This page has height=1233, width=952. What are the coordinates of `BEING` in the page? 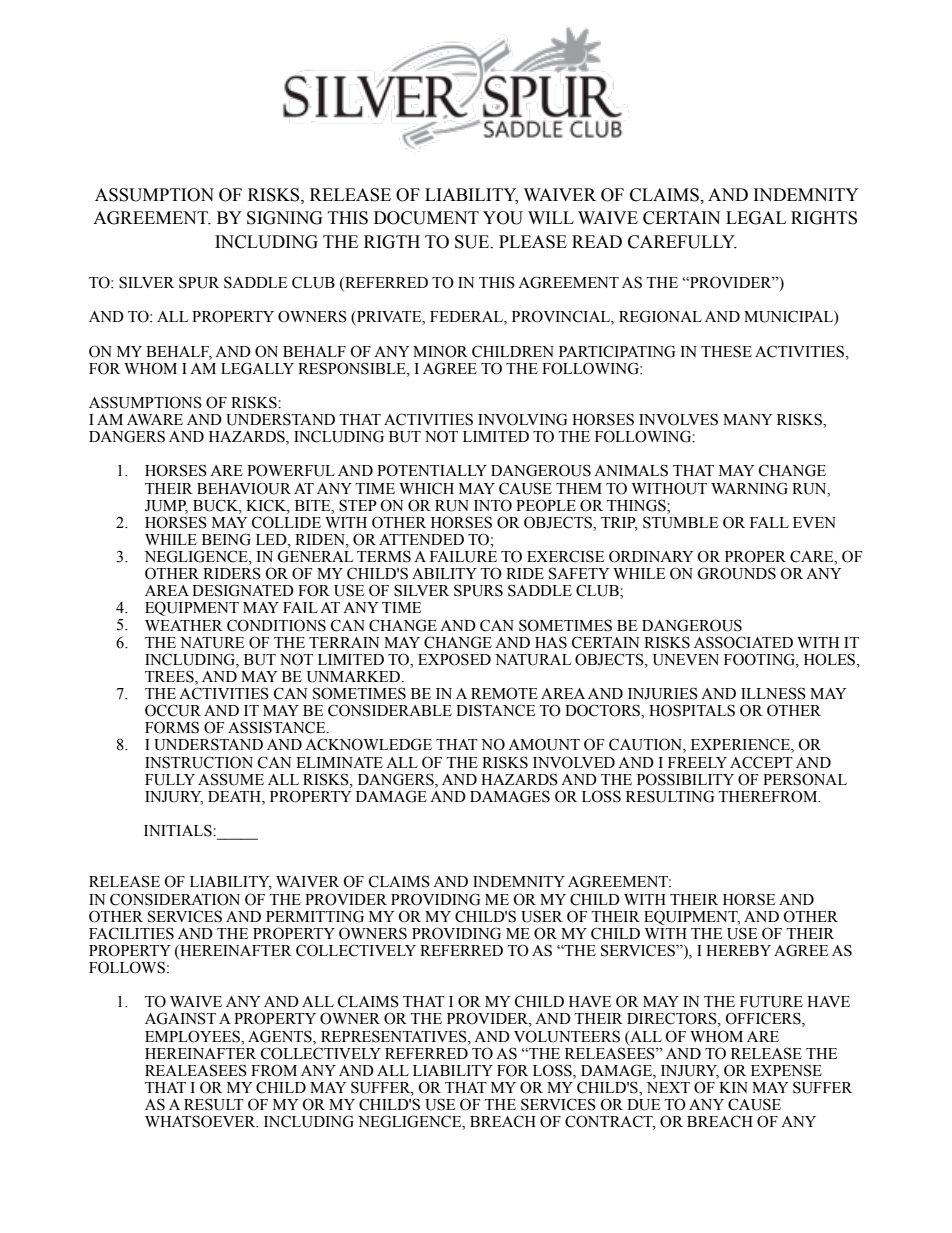 It's located at (226, 539).
